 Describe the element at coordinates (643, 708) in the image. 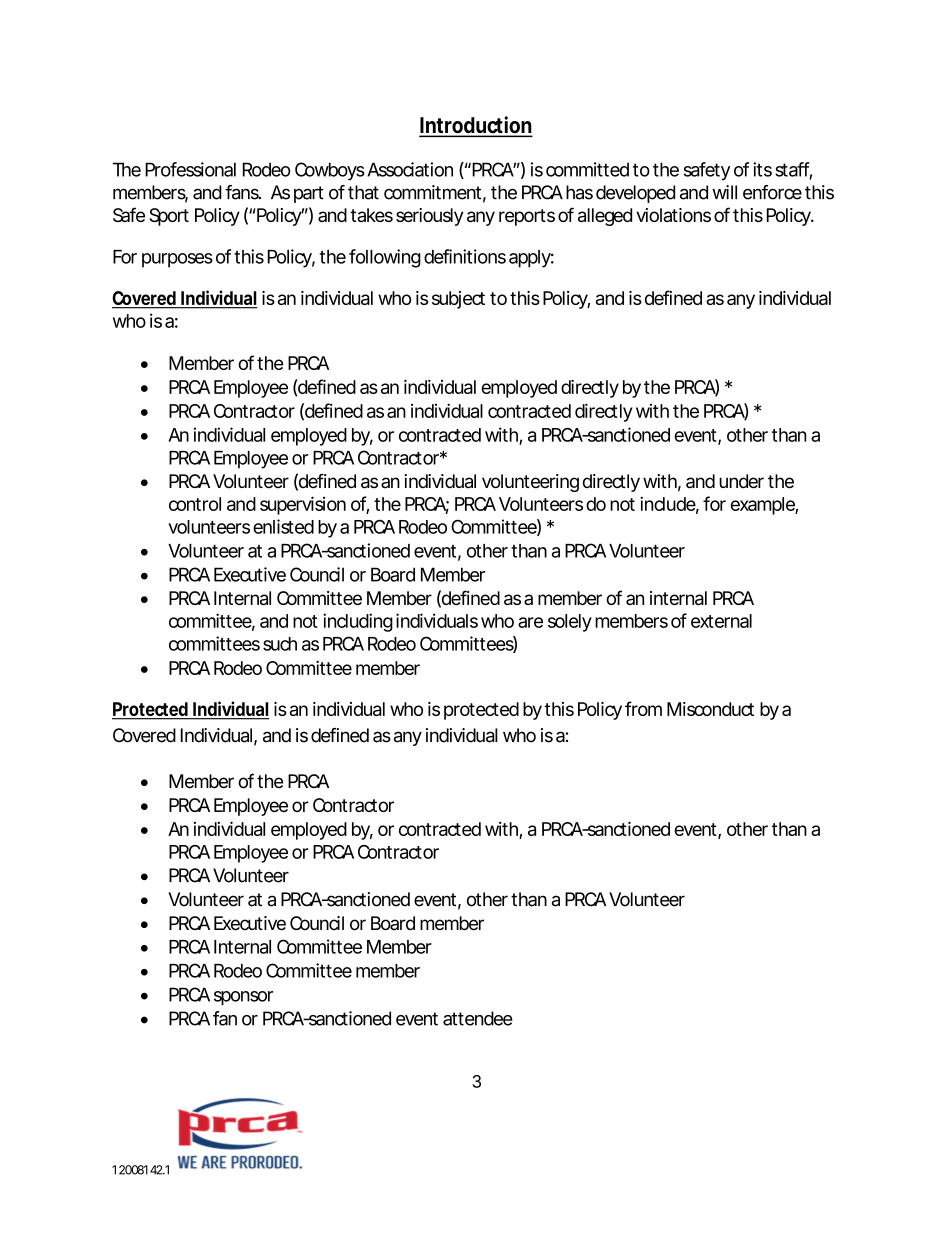

I see `from` at that location.
